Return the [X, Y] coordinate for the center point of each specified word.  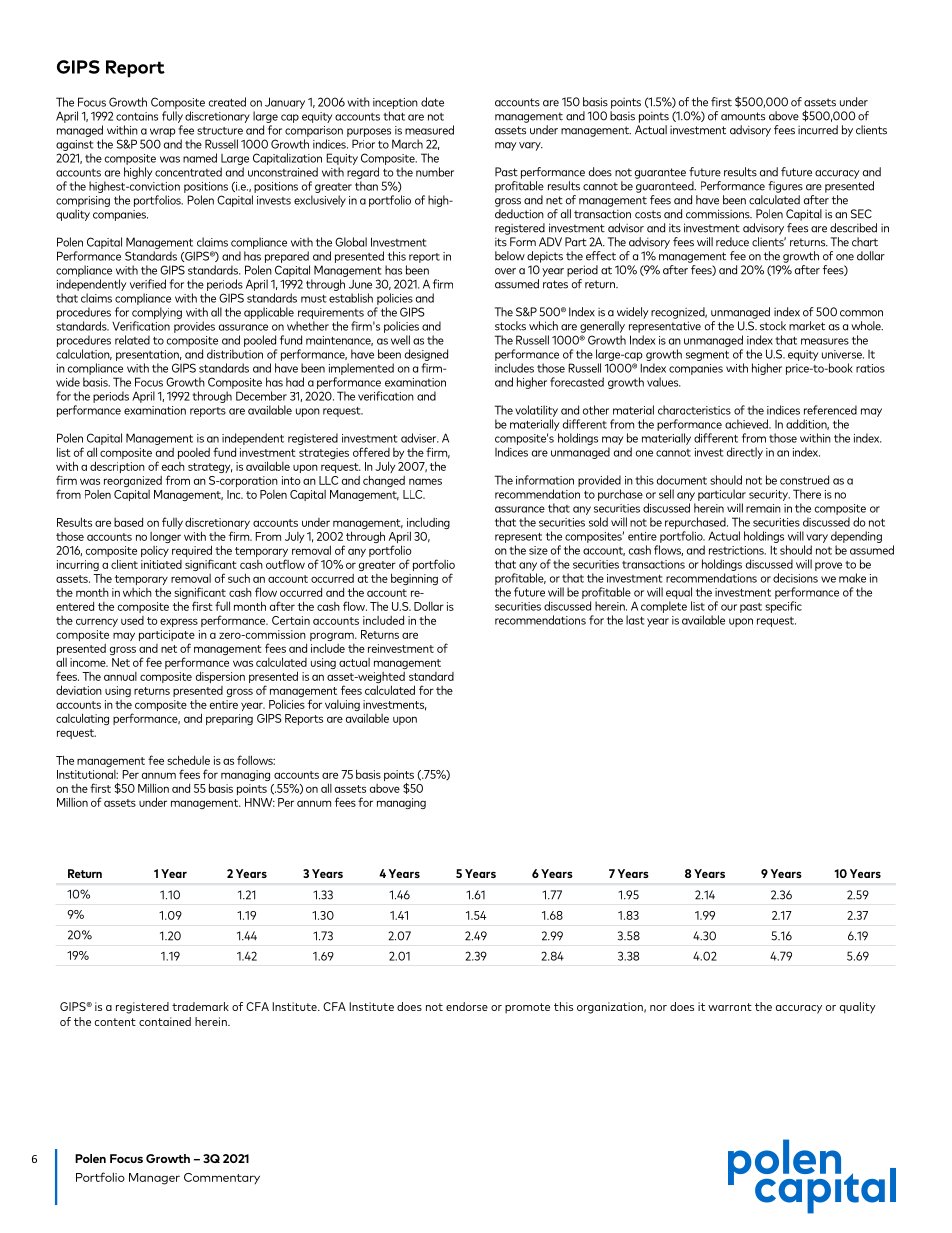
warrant [730, 1007]
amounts [743, 116]
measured [429, 130]
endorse [467, 1006]
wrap [163, 132]
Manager [154, 1179]
